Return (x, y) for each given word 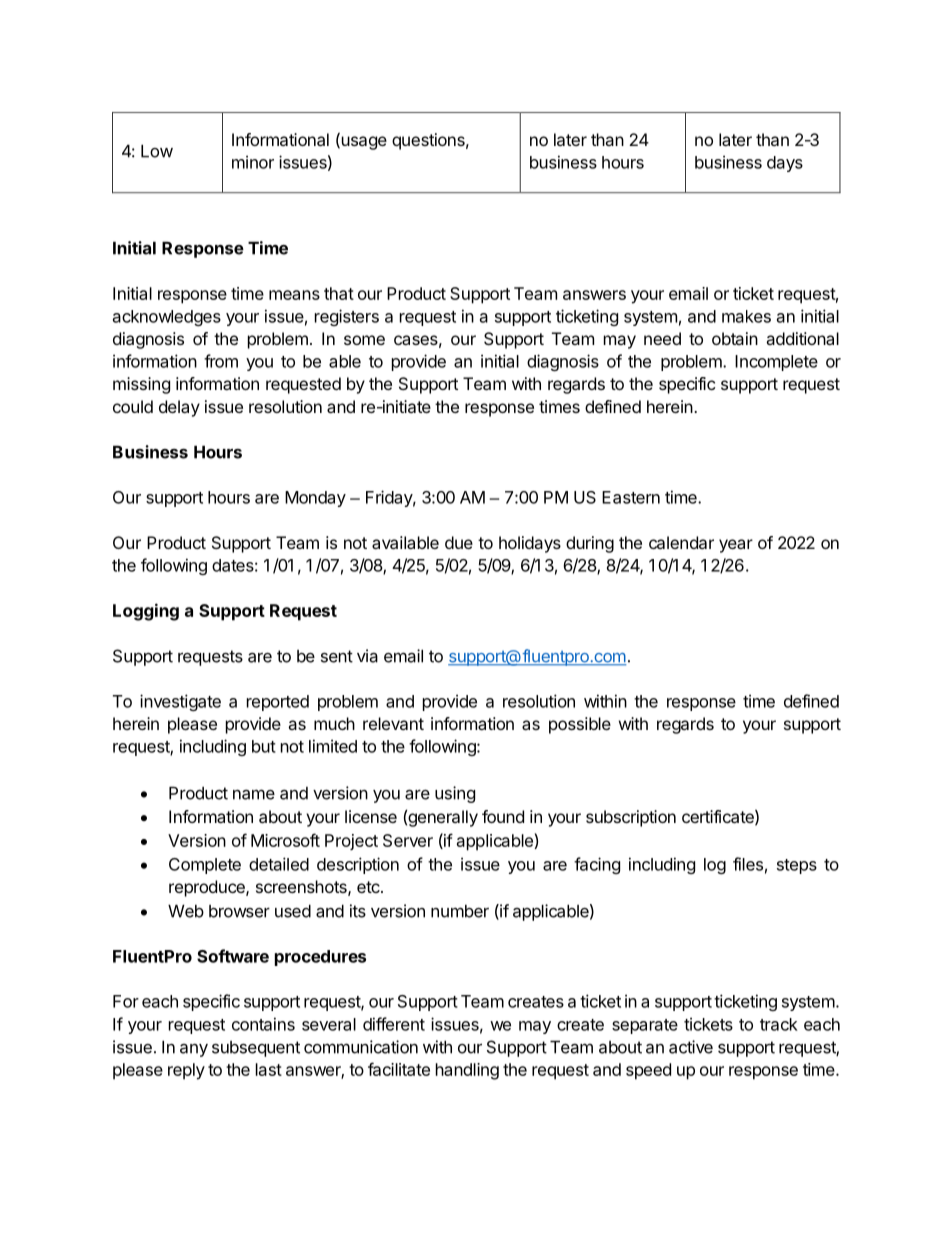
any (194, 1050)
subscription (631, 818)
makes (746, 316)
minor (253, 162)
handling (467, 1071)
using (455, 794)
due (459, 542)
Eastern (631, 497)
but (264, 746)
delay (179, 408)
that (339, 293)
